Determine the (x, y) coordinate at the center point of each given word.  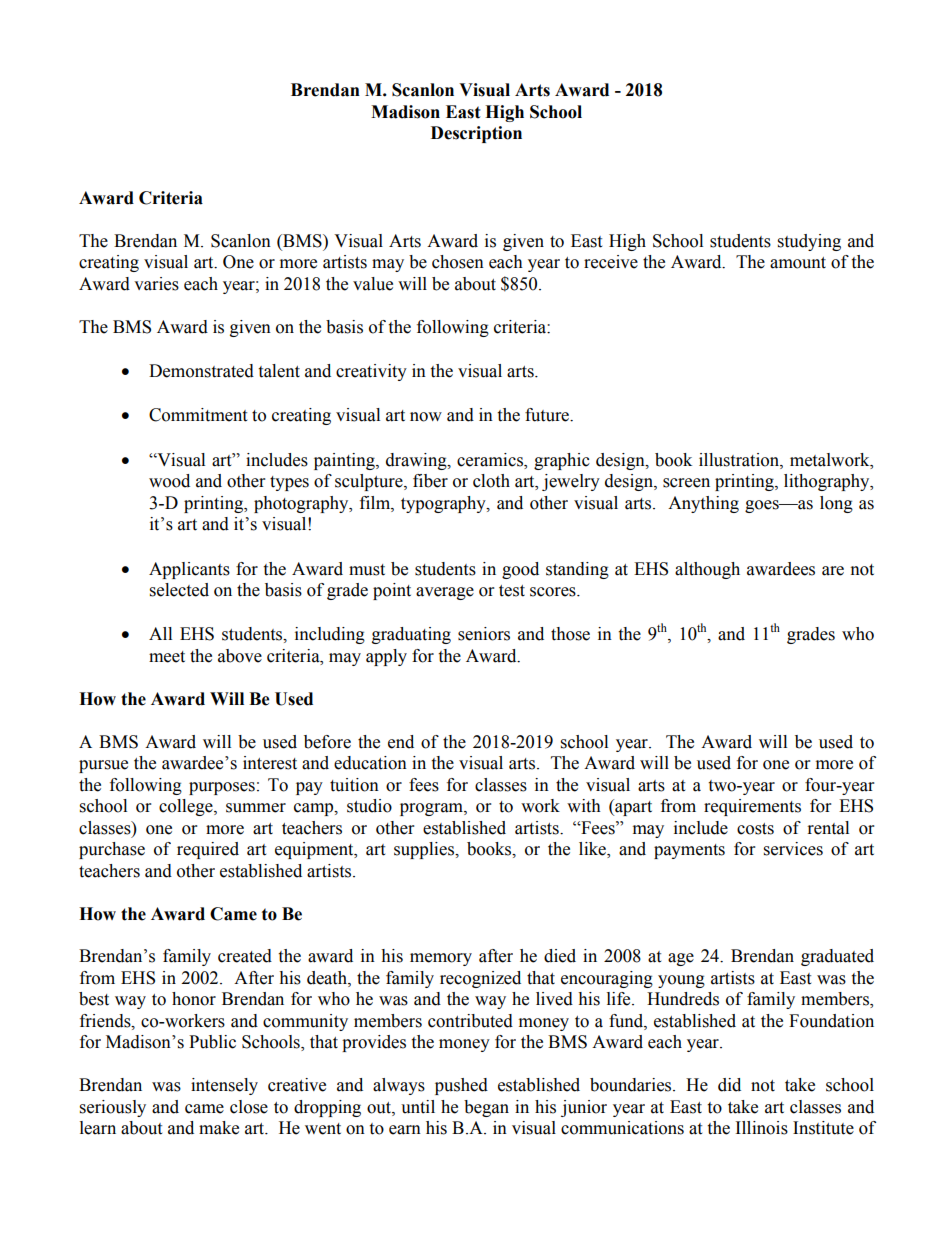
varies (156, 284)
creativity (371, 372)
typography (444, 504)
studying (809, 242)
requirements (752, 807)
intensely (224, 1086)
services (793, 849)
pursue (103, 766)
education (370, 763)
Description (476, 134)
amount (798, 263)
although (707, 570)
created (245, 956)
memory (441, 959)
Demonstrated (201, 371)
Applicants (189, 570)
